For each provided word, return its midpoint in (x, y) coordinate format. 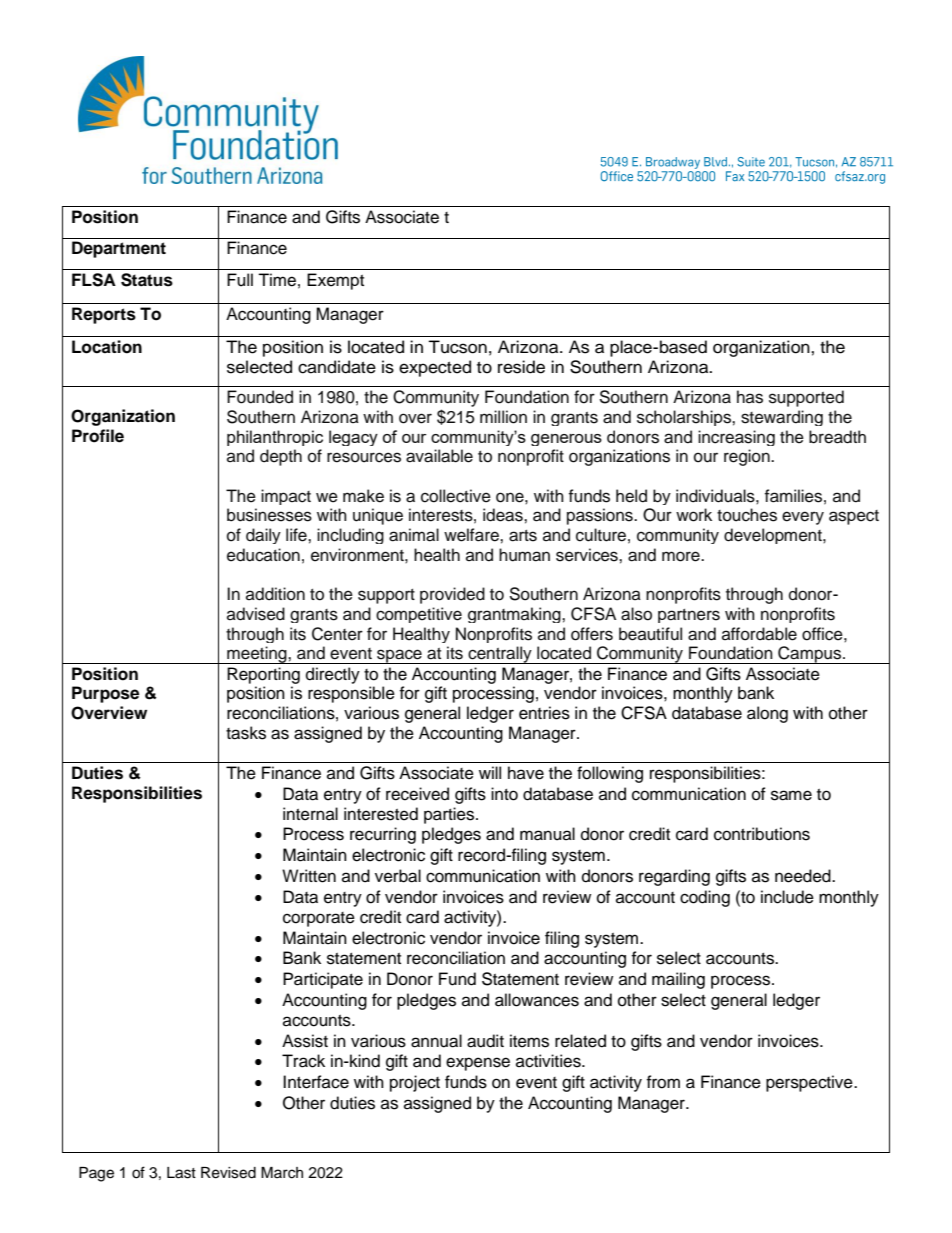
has (750, 397)
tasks (246, 733)
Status (147, 280)
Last (181, 1173)
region (748, 457)
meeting (257, 655)
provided (452, 595)
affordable (759, 634)
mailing (678, 980)
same (791, 795)
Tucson (457, 347)
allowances (537, 1000)
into (504, 794)
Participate (323, 980)
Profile (98, 436)
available (439, 456)
